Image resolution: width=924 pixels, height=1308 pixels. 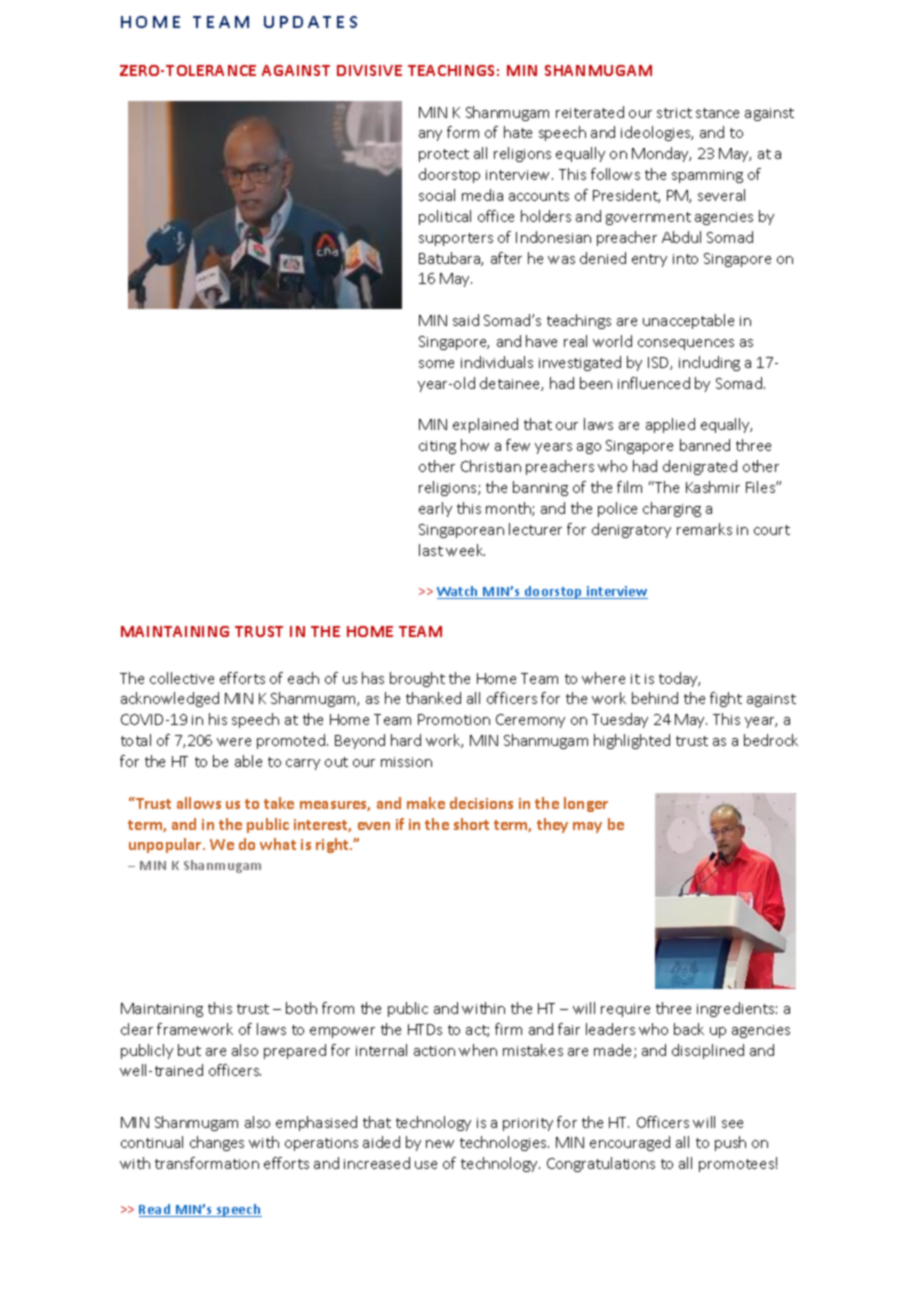 What do you see at coordinates (471, 824) in the screenshot?
I see `short` at bounding box center [471, 824].
